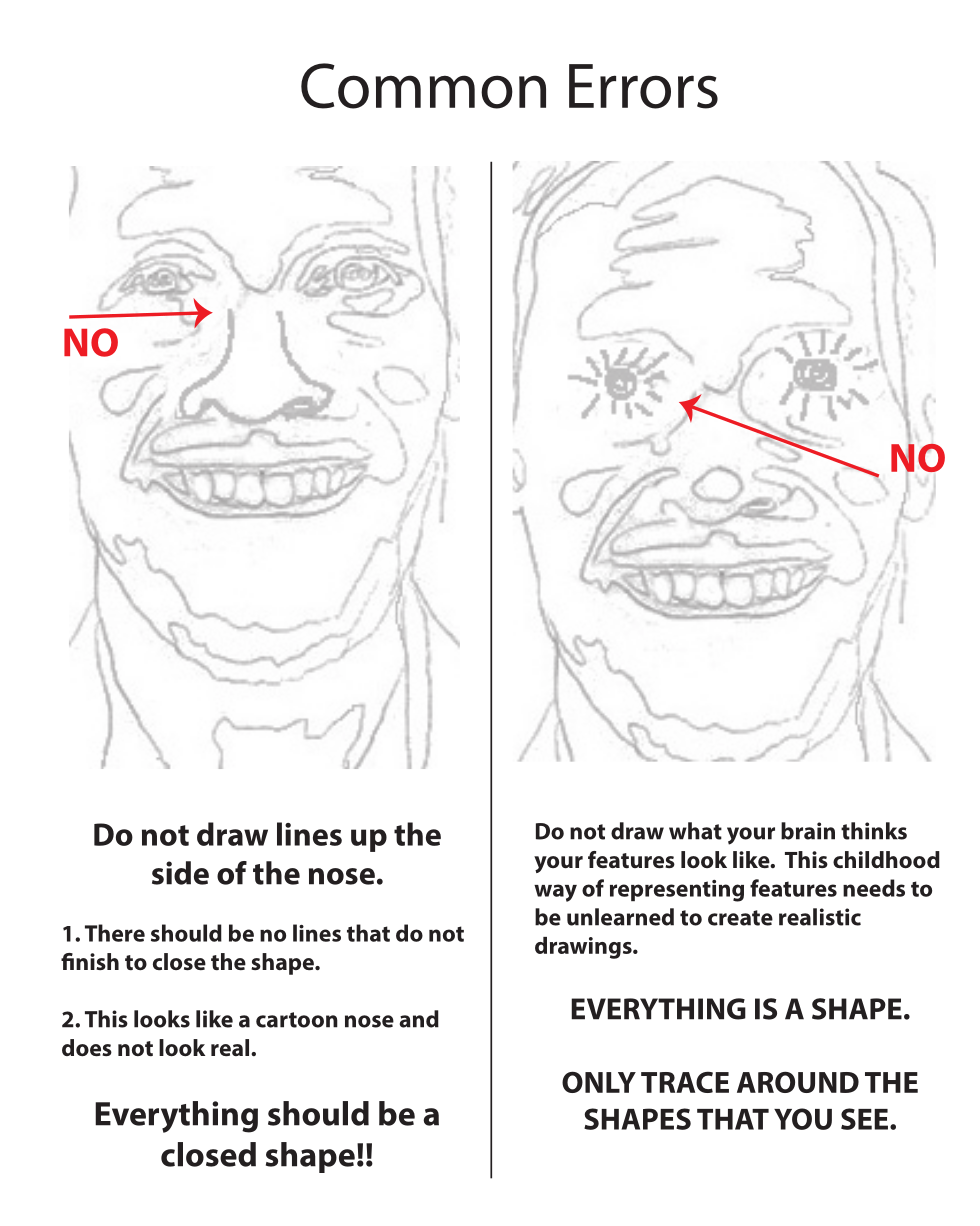  Describe the element at coordinates (180, 873) in the page. I see `side` at that location.
